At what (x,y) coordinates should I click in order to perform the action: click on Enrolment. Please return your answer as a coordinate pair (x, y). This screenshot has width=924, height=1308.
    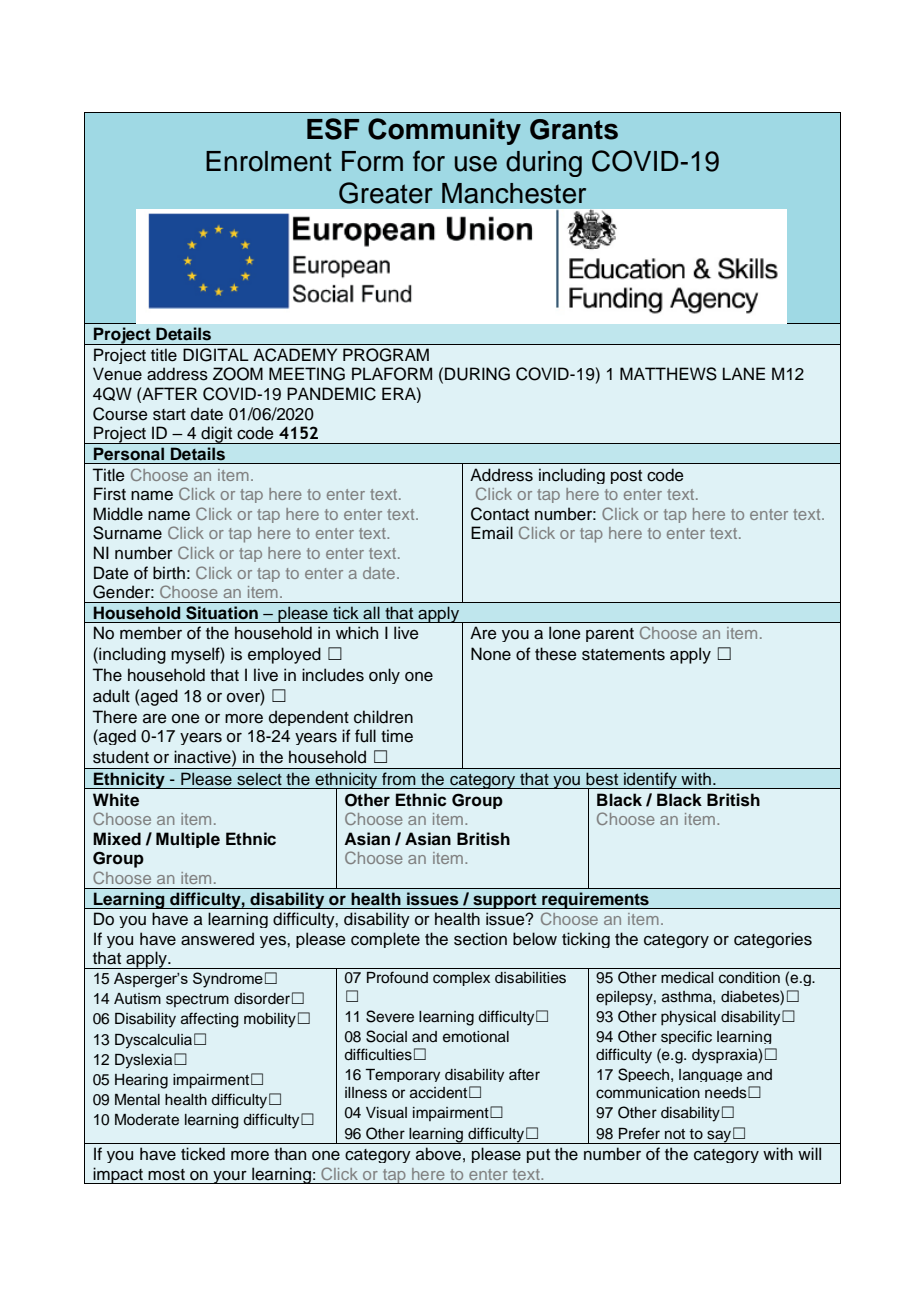
    Looking at the image, I should click on (269, 161).
